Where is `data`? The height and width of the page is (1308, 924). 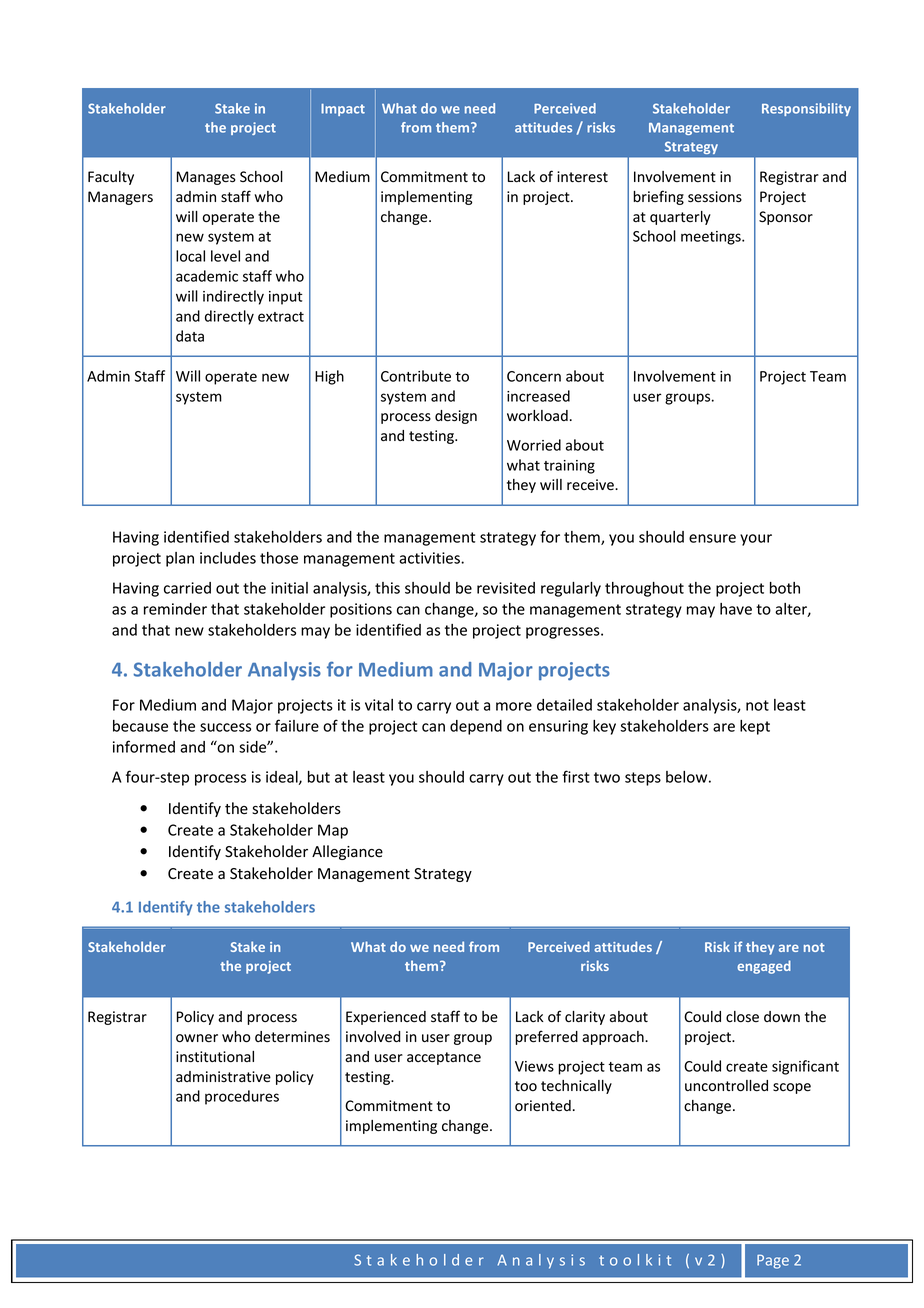 data is located at coordinates (190, 336).
